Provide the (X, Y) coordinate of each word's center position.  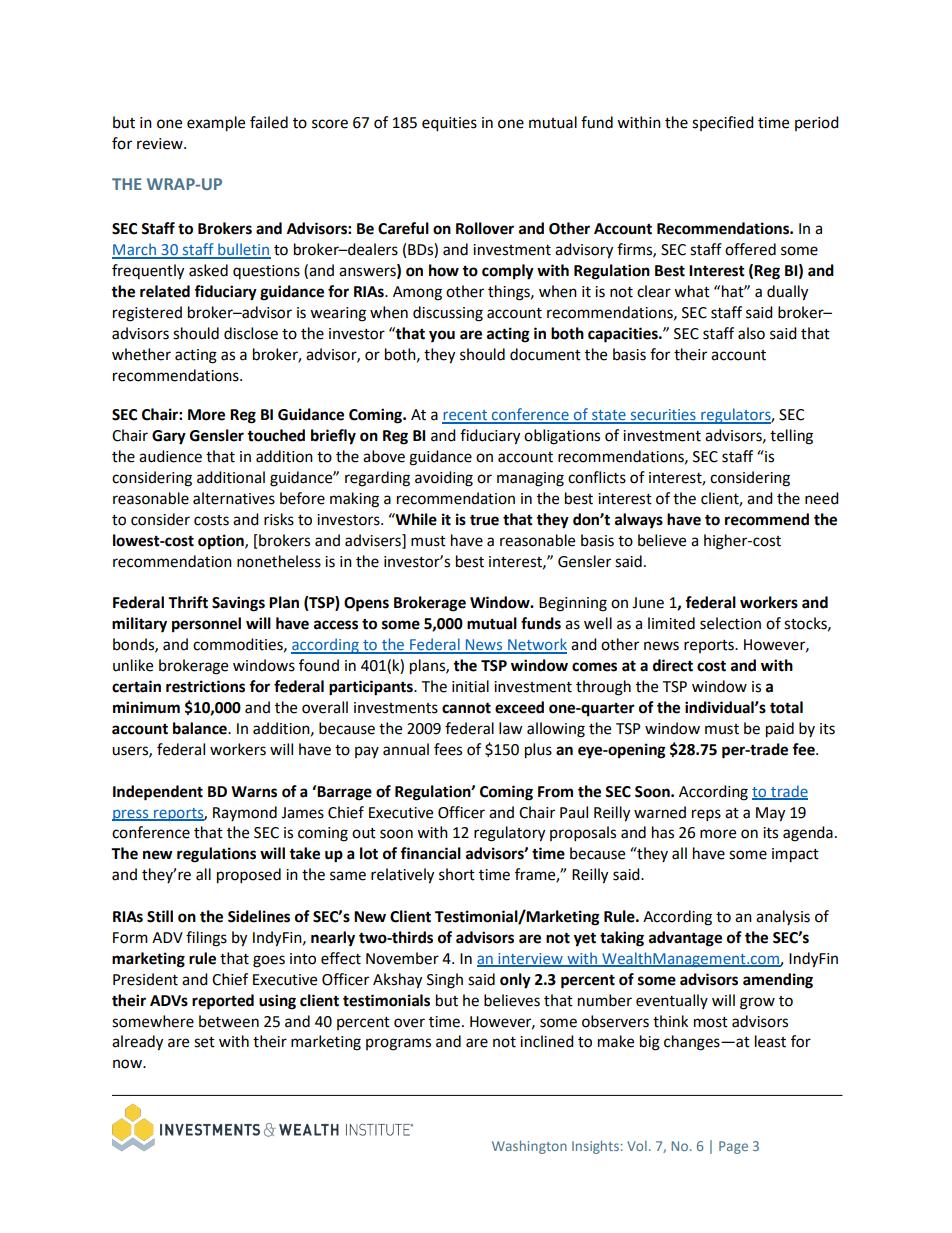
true (484, 520)
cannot (466, 708)
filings (206, 939)
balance (201, 728)
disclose (251, 333)
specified (723, 123)
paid (780, 730)
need (822, 498)
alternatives (234, 498)
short (457, 874)
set (204, 1042)
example (216, 124)
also (751, 333)
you (442, 336)
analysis (783, 917)
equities (449, 124)
